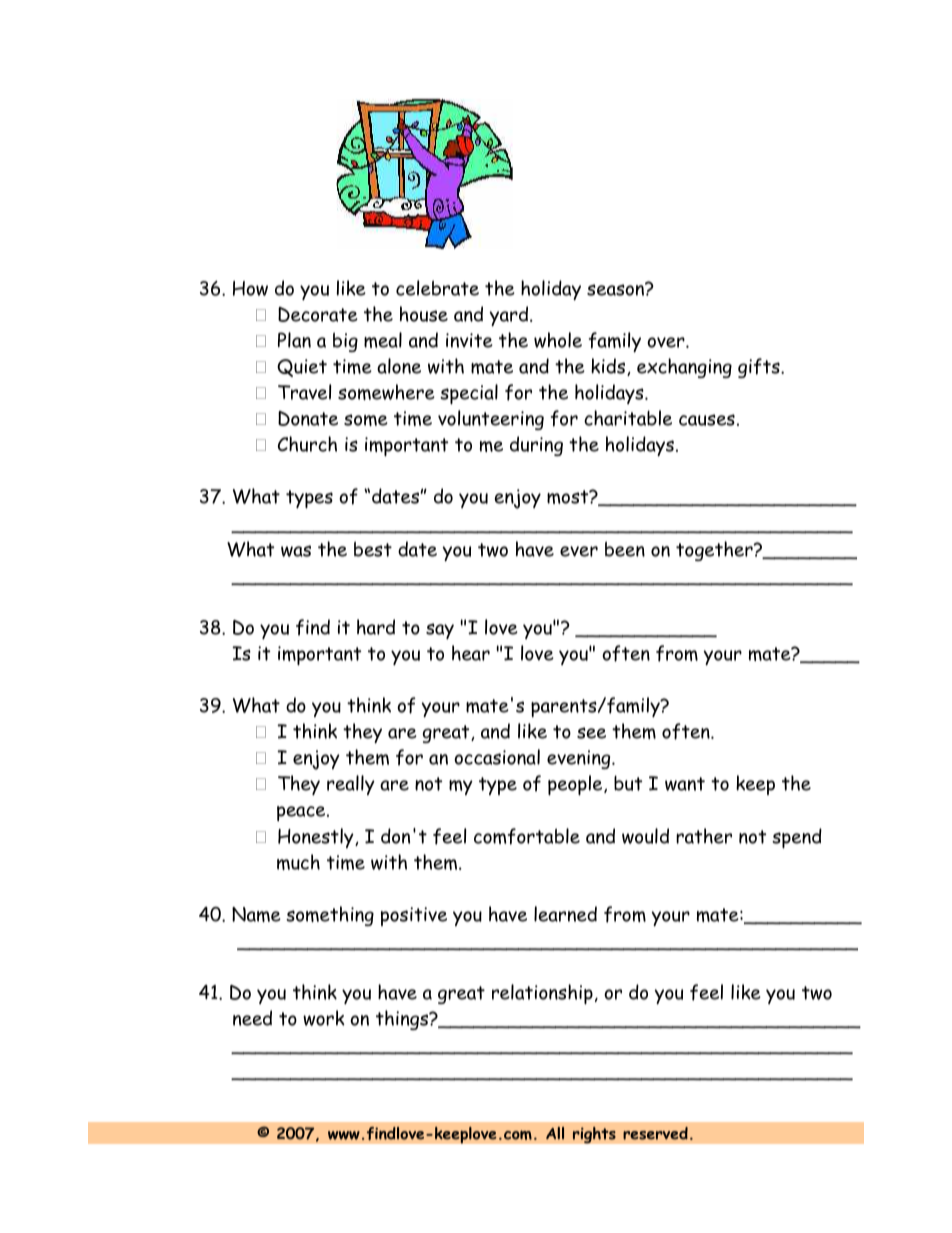  Describe the element at coordinates (667, 342) in the screenshot. I see `over` at that location.
